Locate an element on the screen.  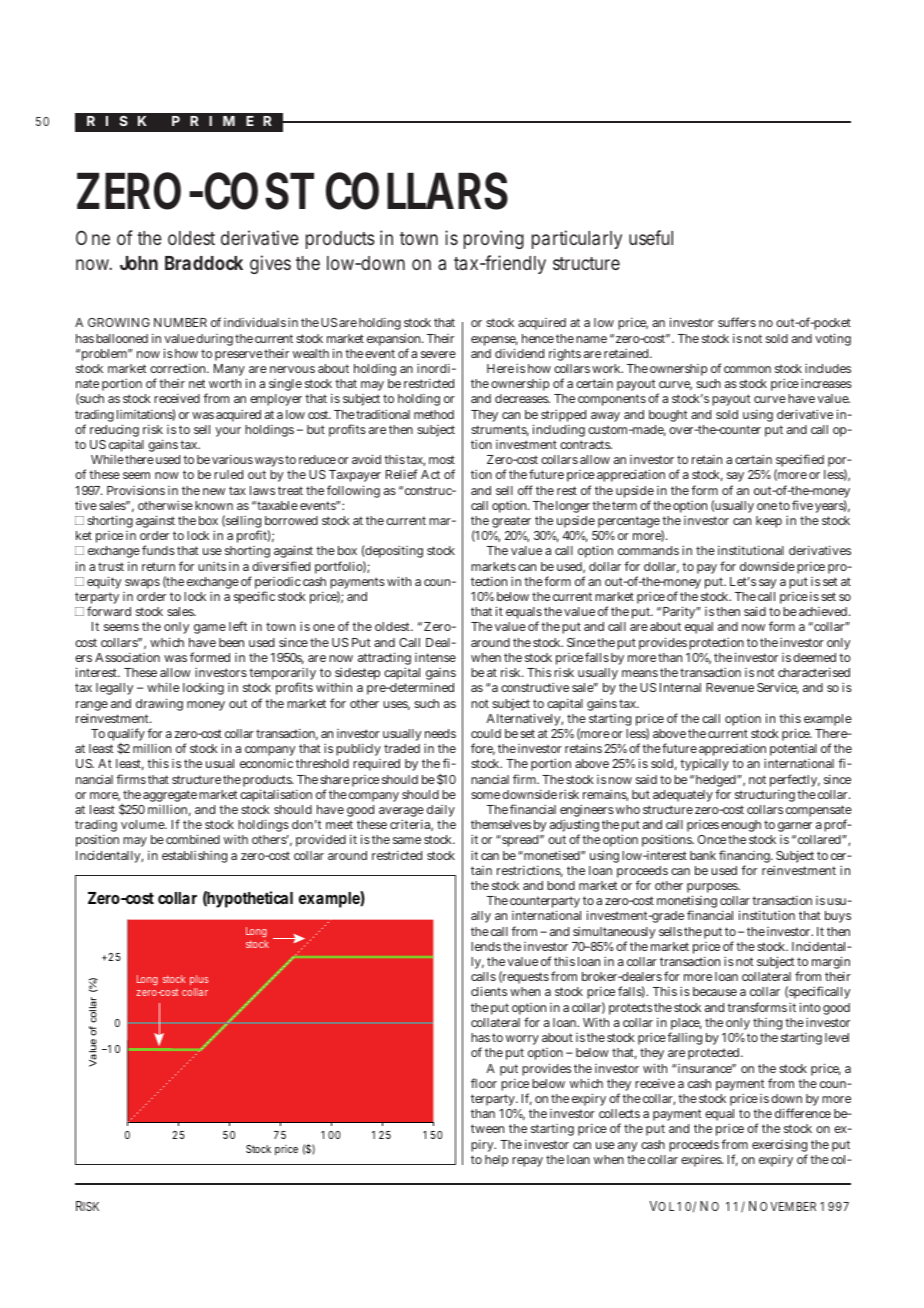
suffers is located at coordinates (737, 322).
